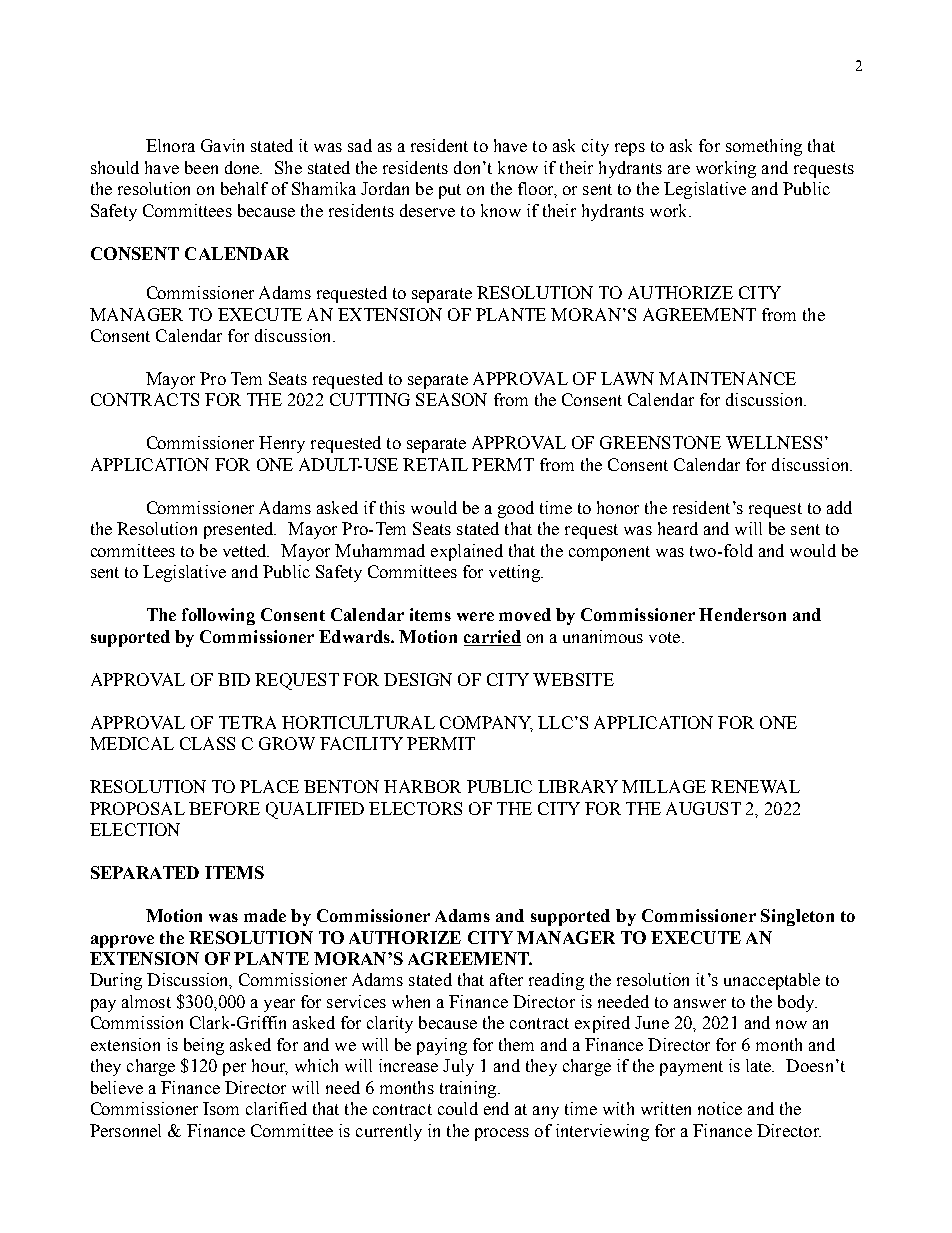 This screenshot has height=1233, width=952. I want to click on Henderson, so click(742, 614).
